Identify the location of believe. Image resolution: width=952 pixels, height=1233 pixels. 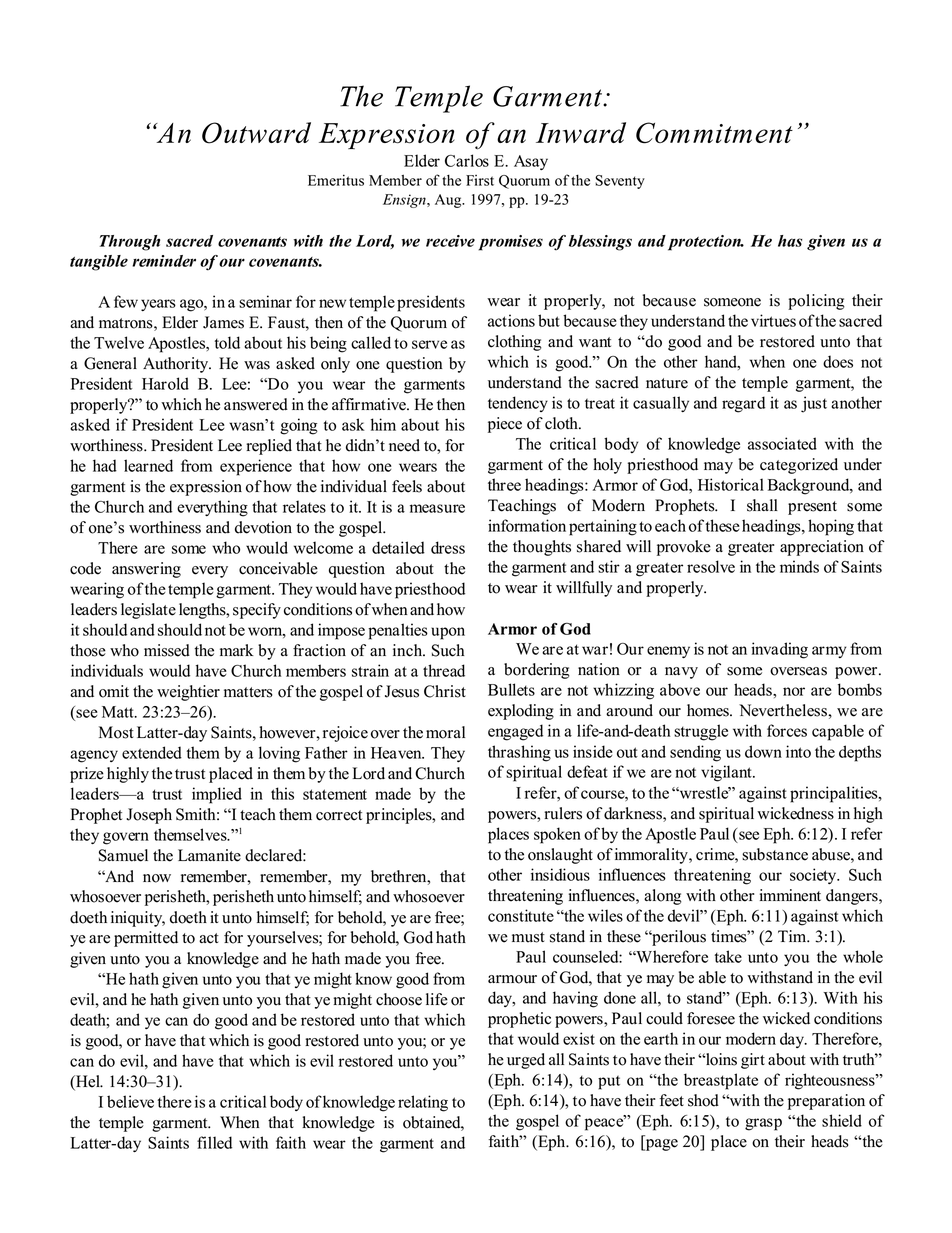
(130, 1101).
